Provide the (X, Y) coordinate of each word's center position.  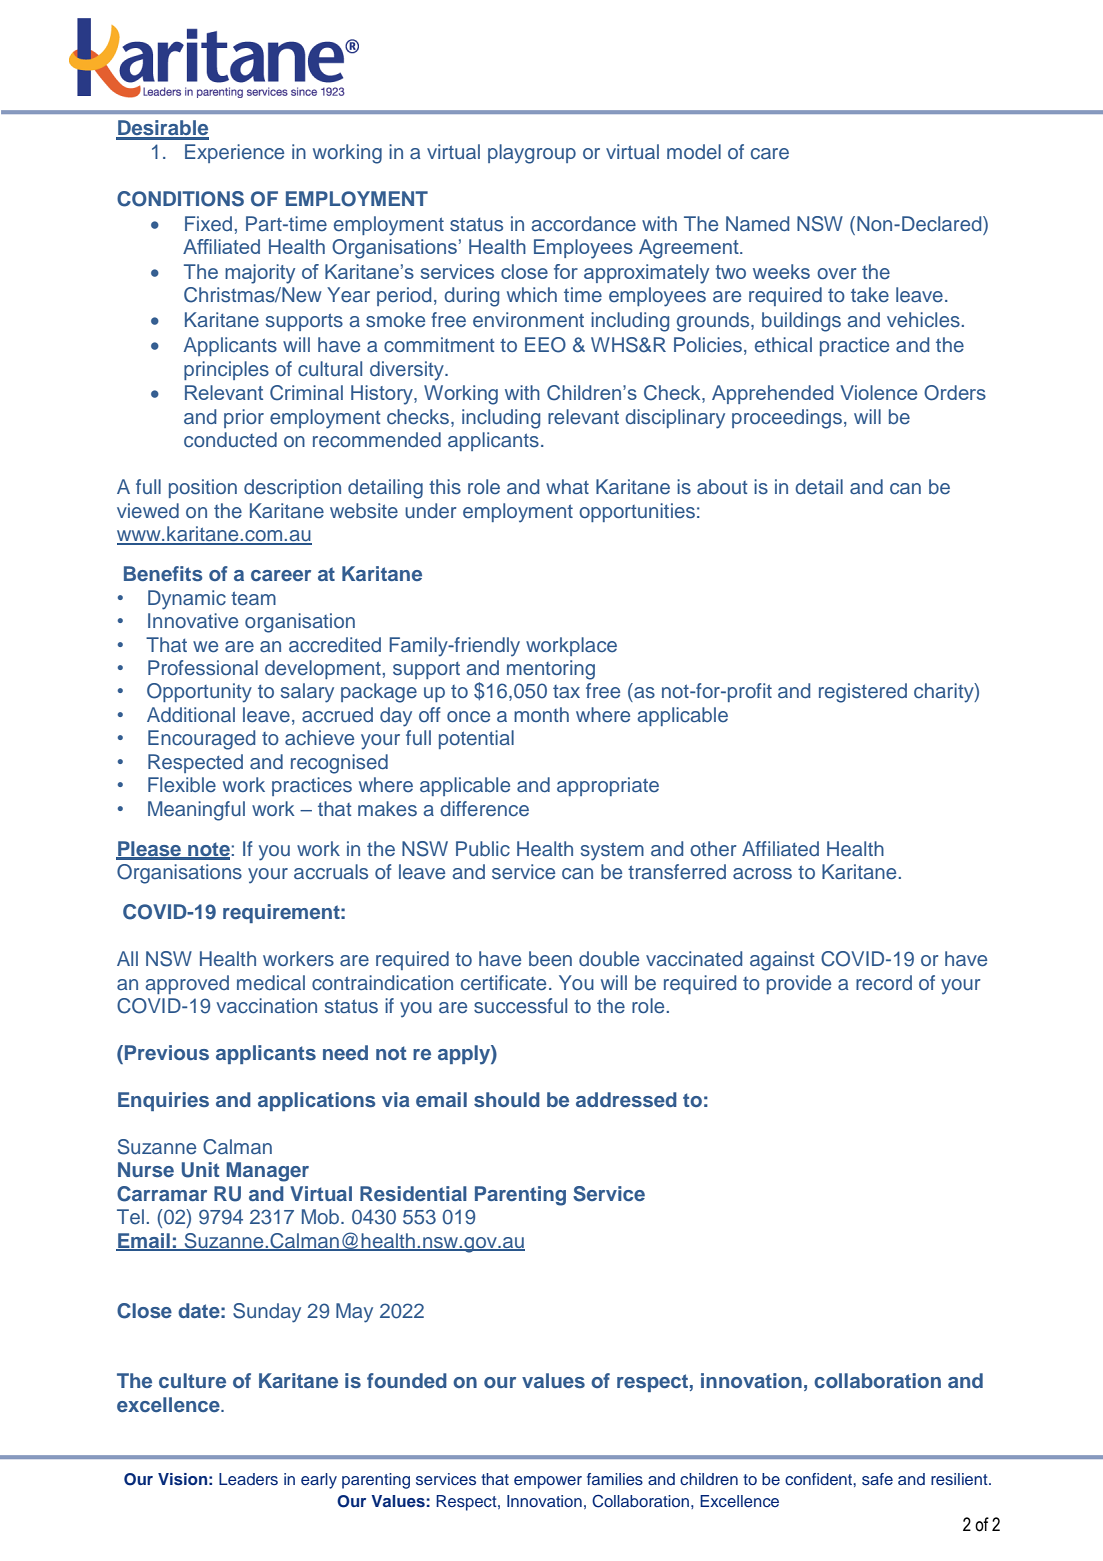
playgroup (532, 154)
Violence (878, 392)
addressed (626, 1099)
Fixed (208, 224)
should (507, 1099)
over (837, 274)
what (567, 486)
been (550, 959)
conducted (230, 440)
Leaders (248, 1479)
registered (863, 693)
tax (566, 691)
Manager (267, 1172)
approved (187, 984)
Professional (203, 668)
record (884, 983)
